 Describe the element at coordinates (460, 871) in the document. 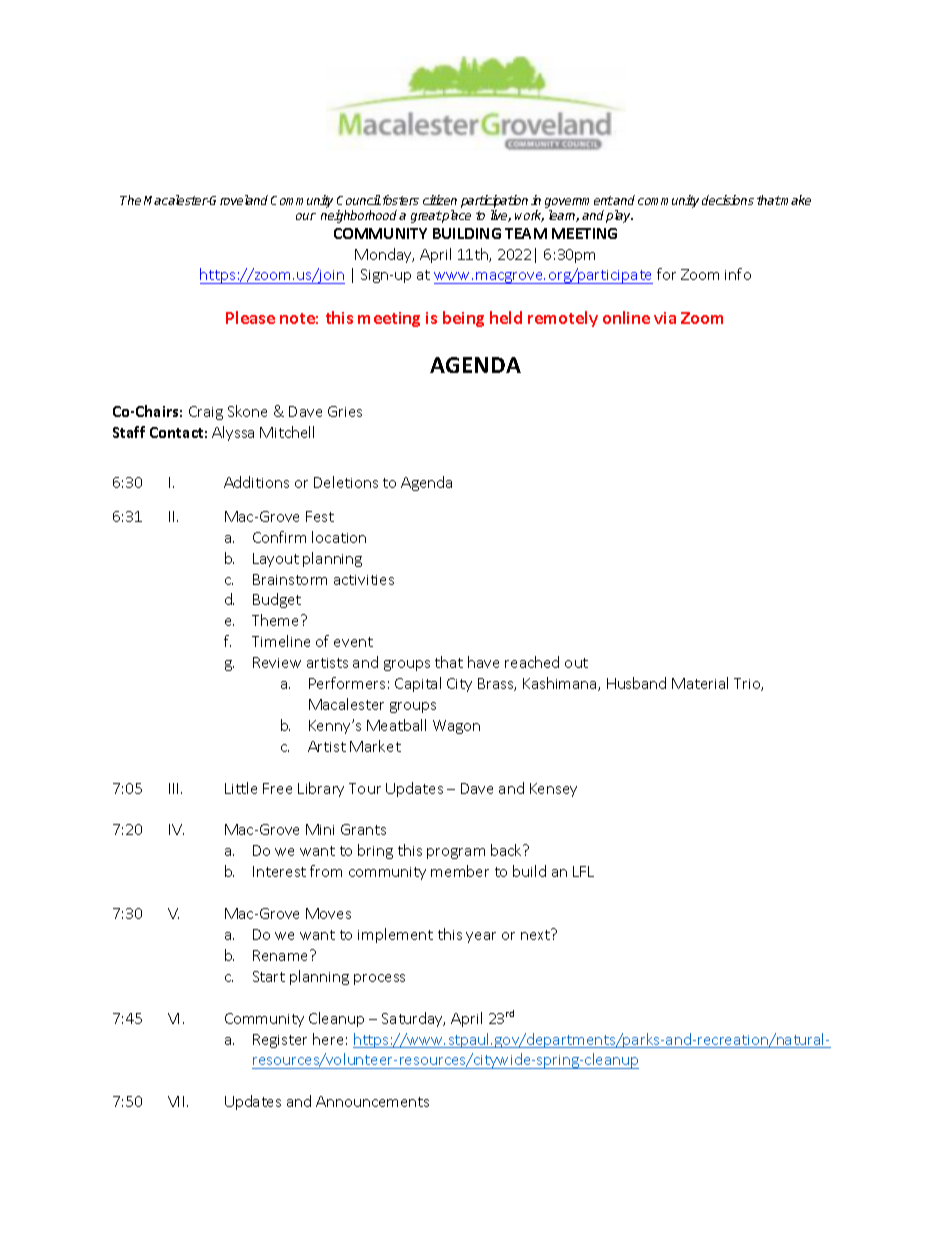

I see `member` at that location.
